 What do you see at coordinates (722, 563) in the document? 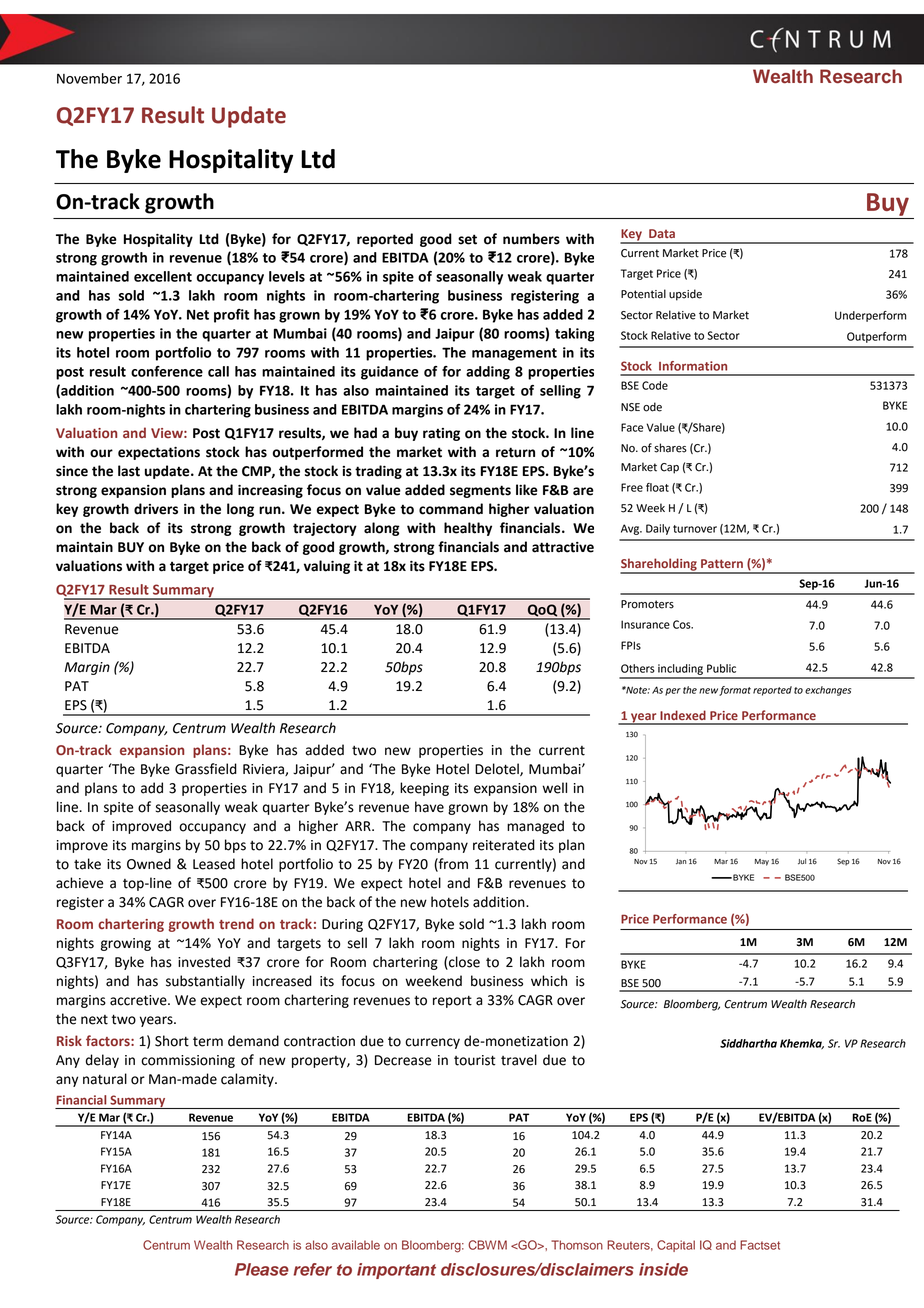
I see `Pattern` at bounding box center [722, 563].
